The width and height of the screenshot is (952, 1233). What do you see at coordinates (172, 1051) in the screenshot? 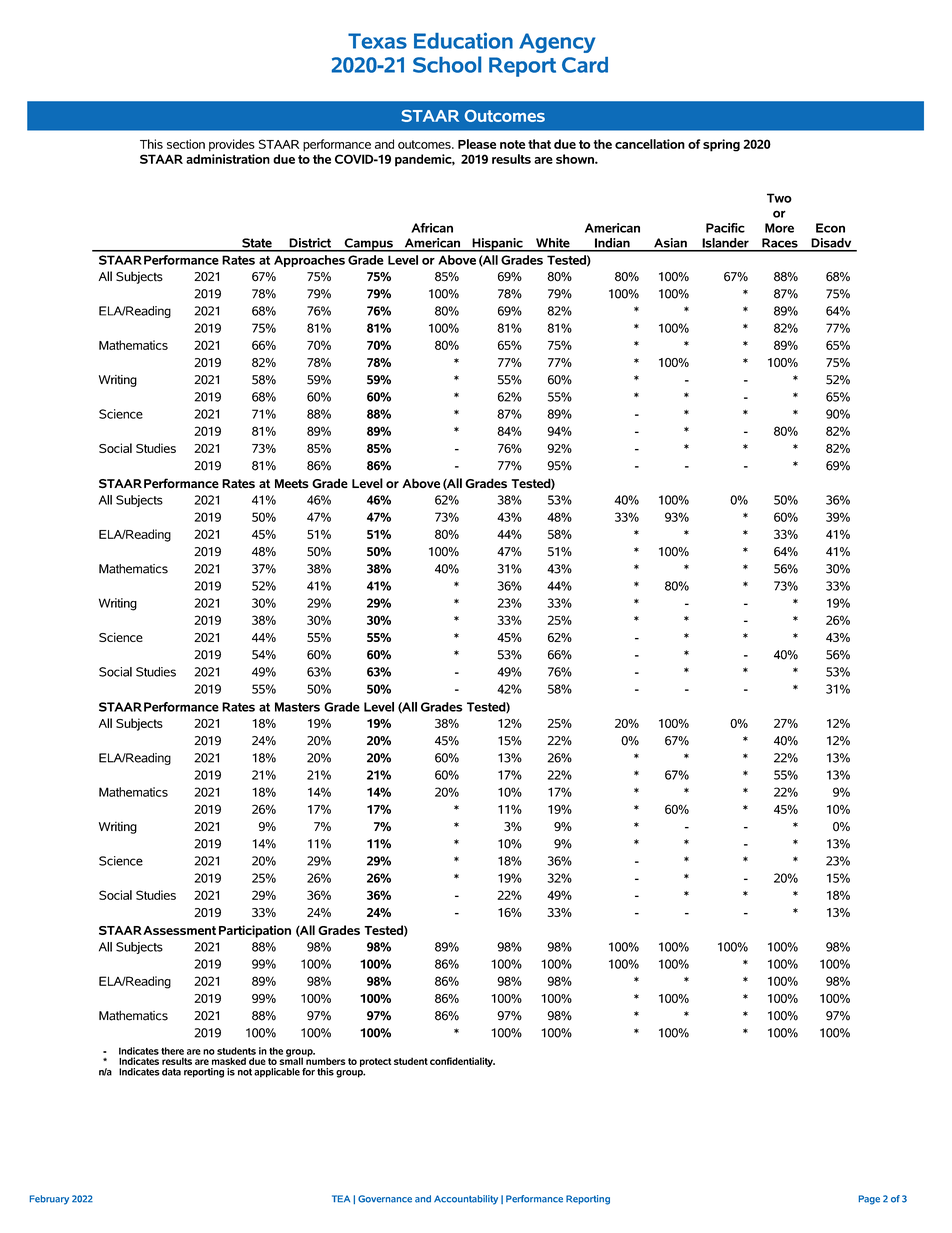
I see `there` at bounding box center [172, 1051].
